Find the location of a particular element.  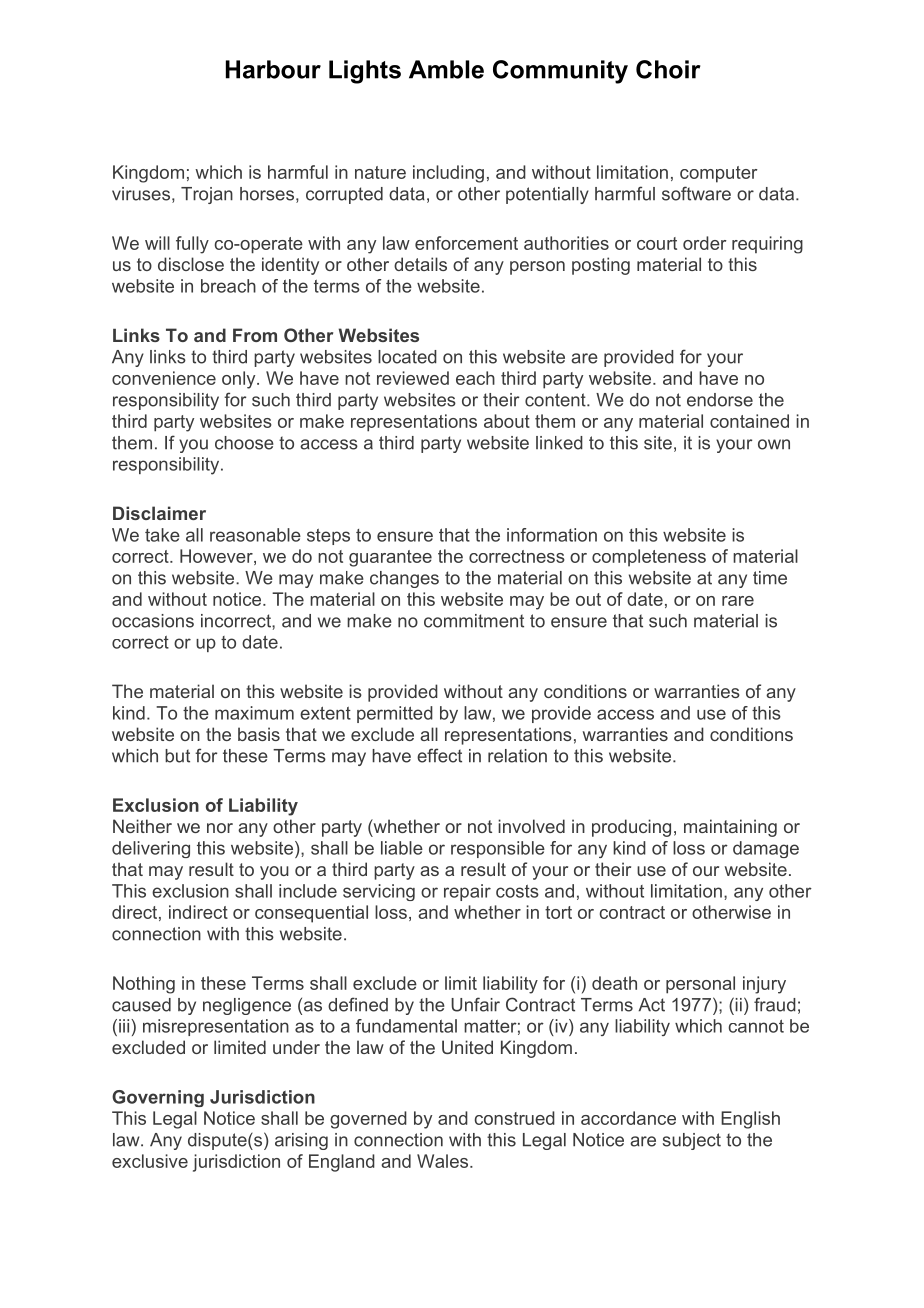

Choir is located at coordinates (668, 69).
